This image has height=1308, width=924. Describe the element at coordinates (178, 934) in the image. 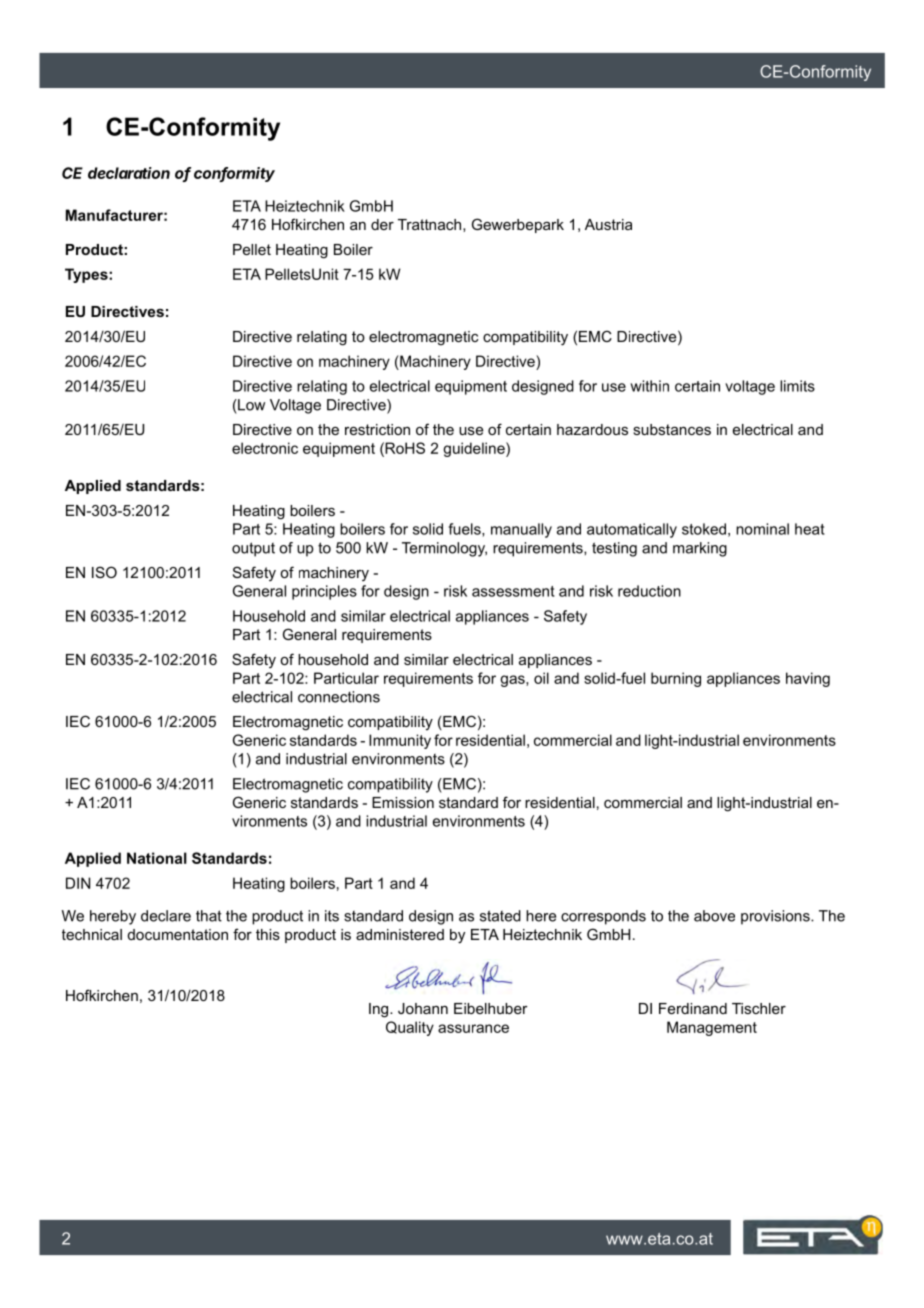

I see `documentation` at that location.
